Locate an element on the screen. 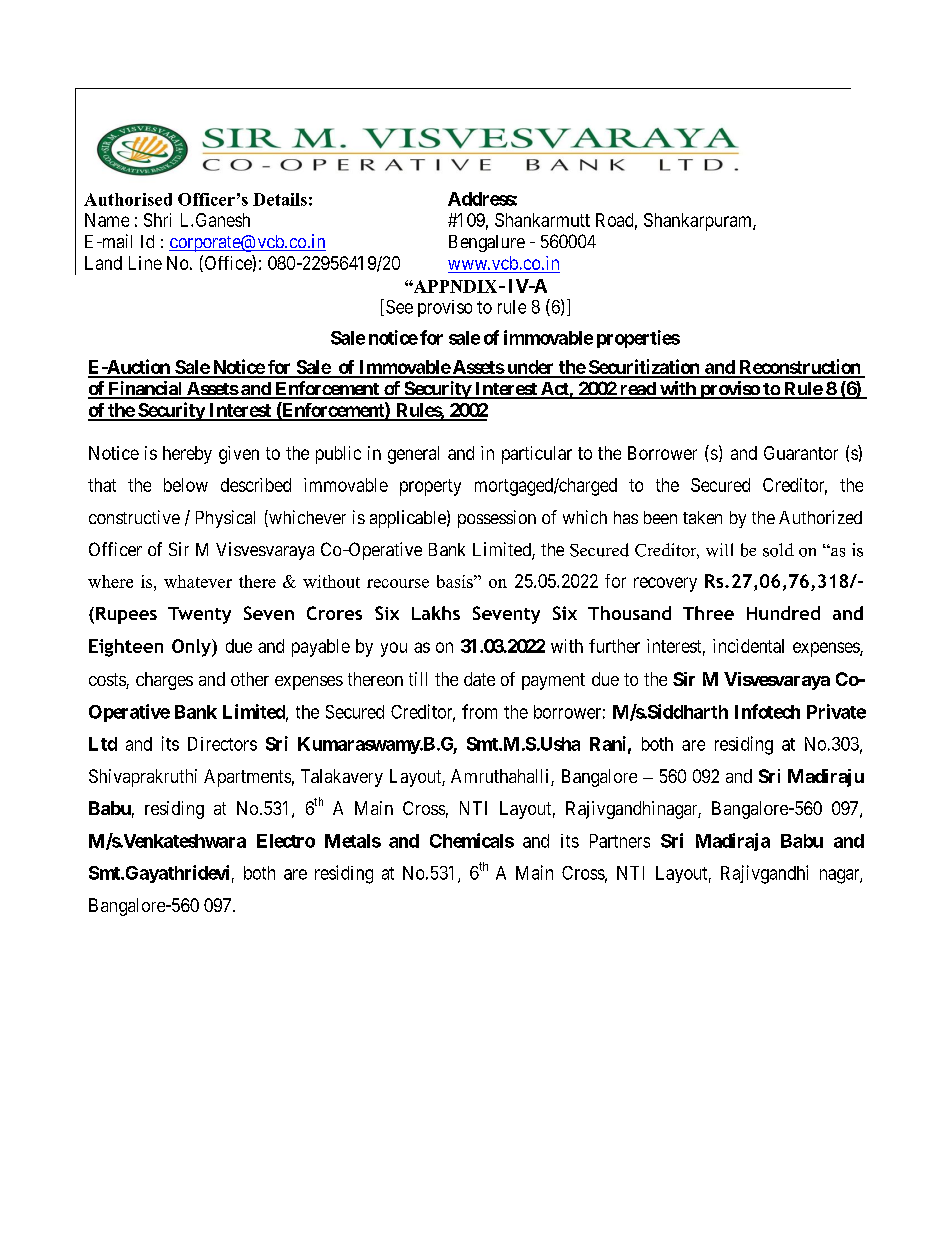  Partners is located at coordinates (620, 841).
